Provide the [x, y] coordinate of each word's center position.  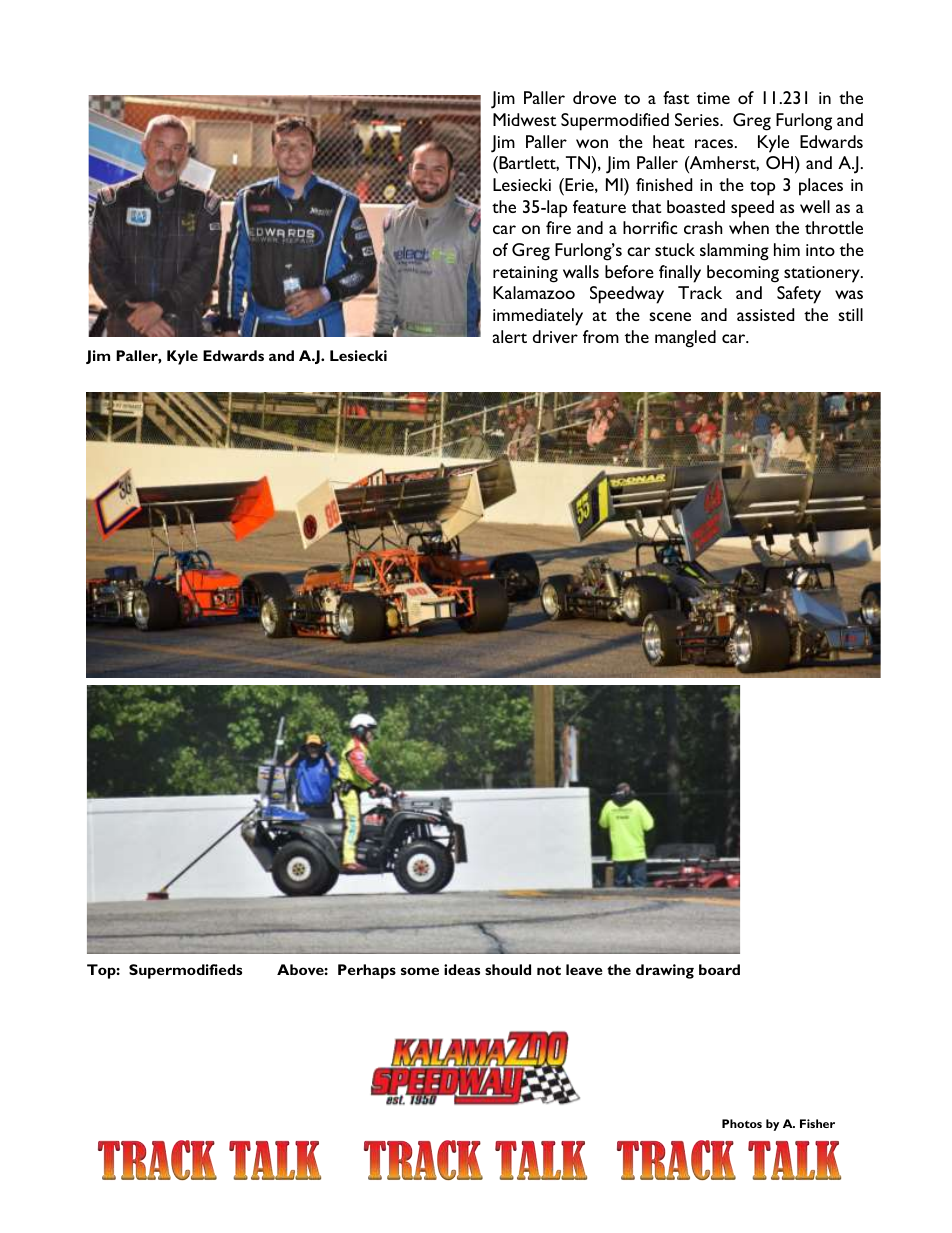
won [592, 143]
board [719, 969]
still [850, 314]
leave [584, 969]
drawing [665, 971]
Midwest [524, 119]
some [420, 971]
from [601, 336]
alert [510, 336]
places [821, 187]
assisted [765, 314]
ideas [462, 969]
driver [555, 336]
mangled [685, 339]
